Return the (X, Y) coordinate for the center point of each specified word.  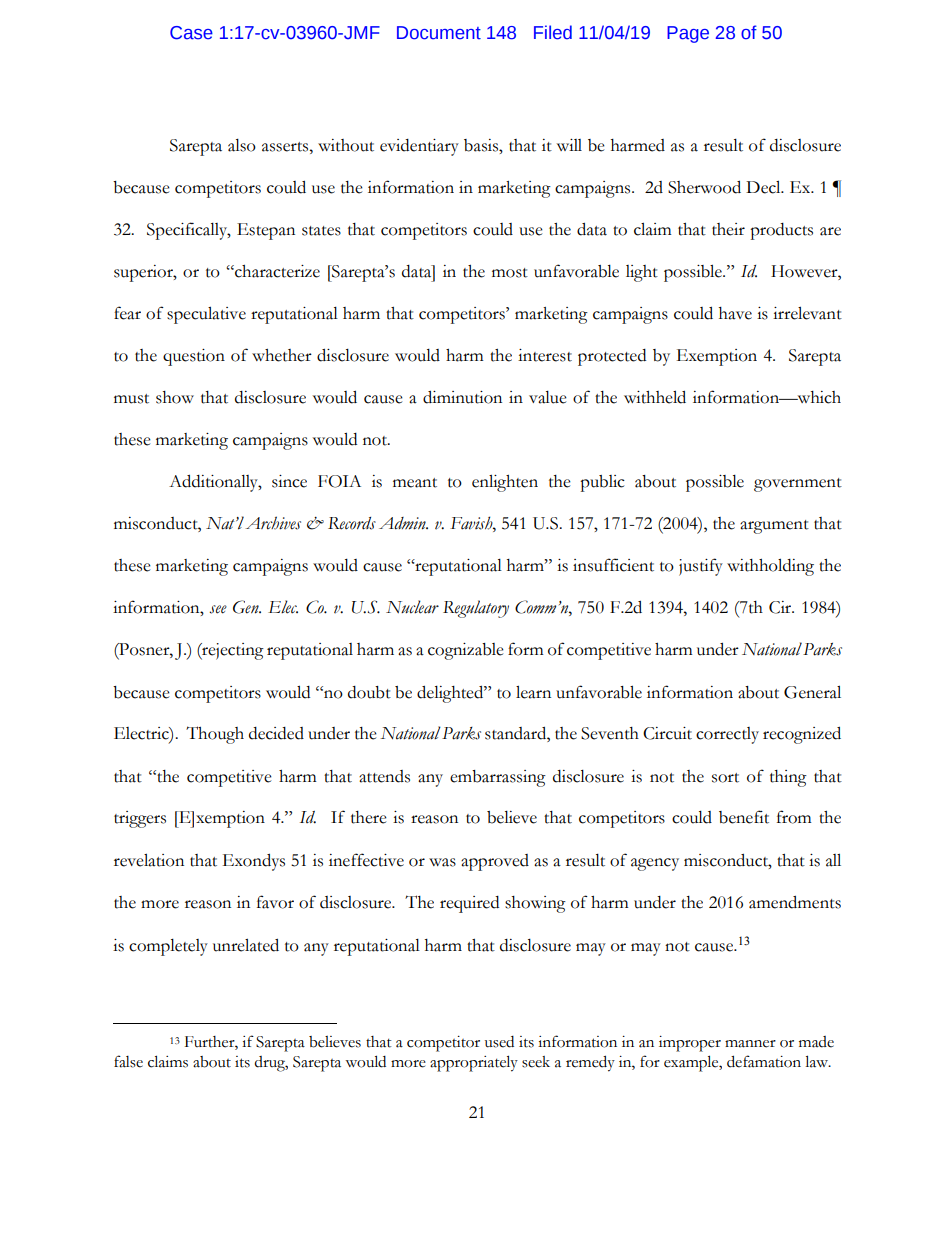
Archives (273, 523)
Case (191, 33)
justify (701, 567)
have (735, 313)
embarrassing (498, 778)
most (510, 273)
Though (215, 735)
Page (688, 34)
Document (439, 33)
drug (271, 1064)
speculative (206, 315)
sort (725, 778)
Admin (403, 523)
